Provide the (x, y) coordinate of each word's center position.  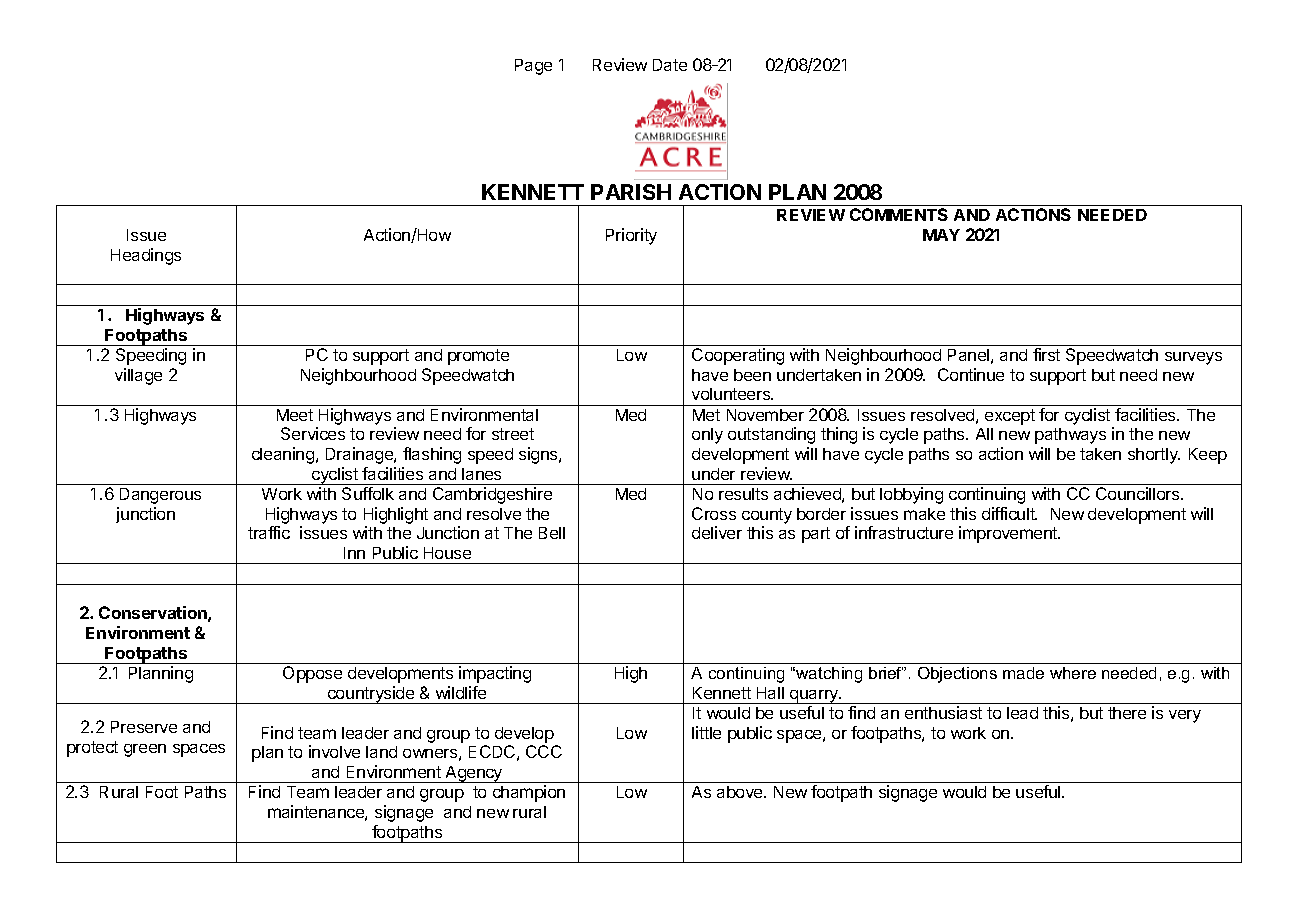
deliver (717, 532)
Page (533, 67)
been (752, 375)
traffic (269, 532)
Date (670, 65)
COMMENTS (899, 214)
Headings (146, 256)
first (1046, 354)
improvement (1009, 534)
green (145, 750)
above (741, 792)
